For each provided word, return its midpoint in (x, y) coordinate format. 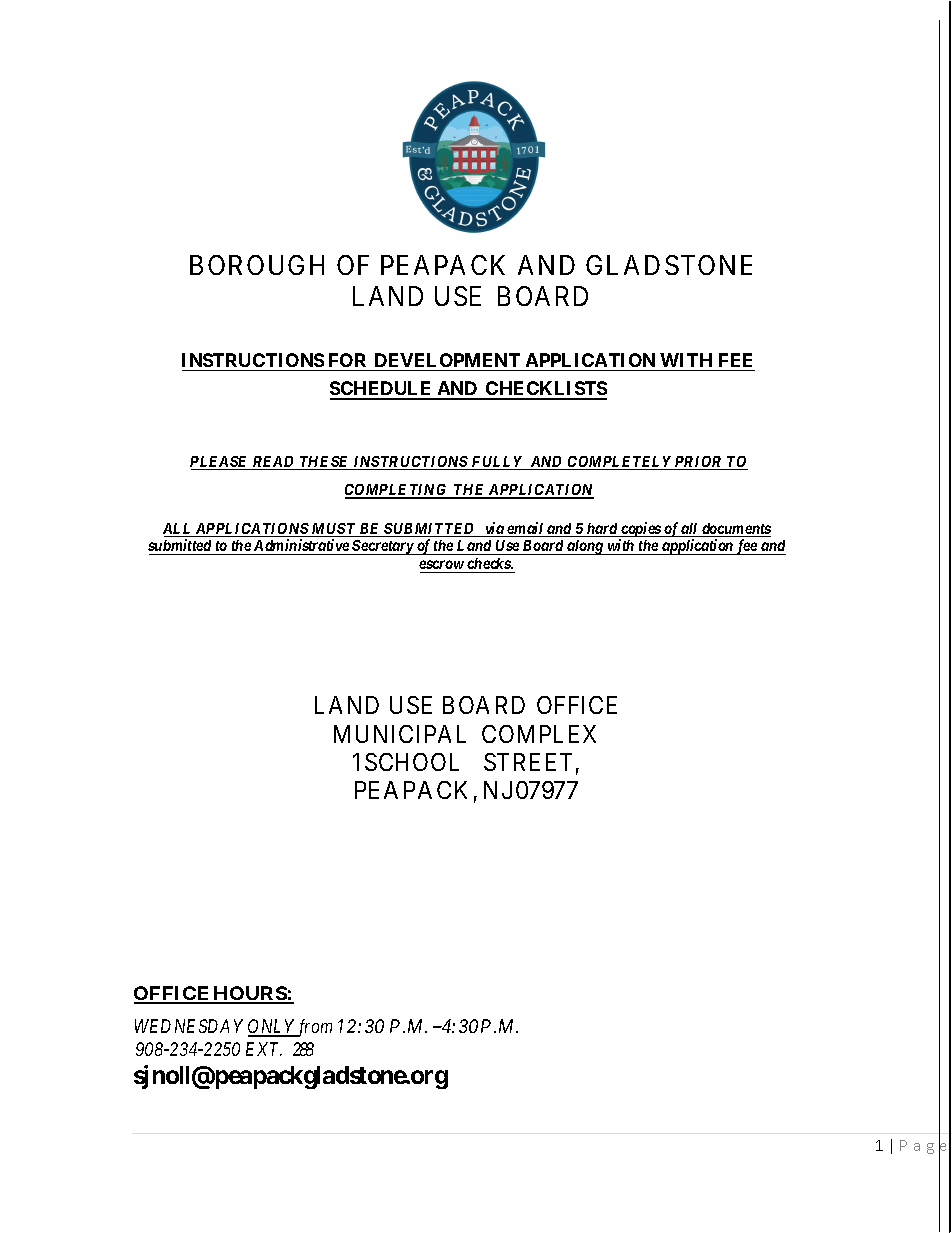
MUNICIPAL (400, 734)
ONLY (272, 1028)
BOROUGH (257, 265)
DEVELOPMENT (447, 360)
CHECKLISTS (545, 390)
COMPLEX (539, 734)
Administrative (301, 547)
